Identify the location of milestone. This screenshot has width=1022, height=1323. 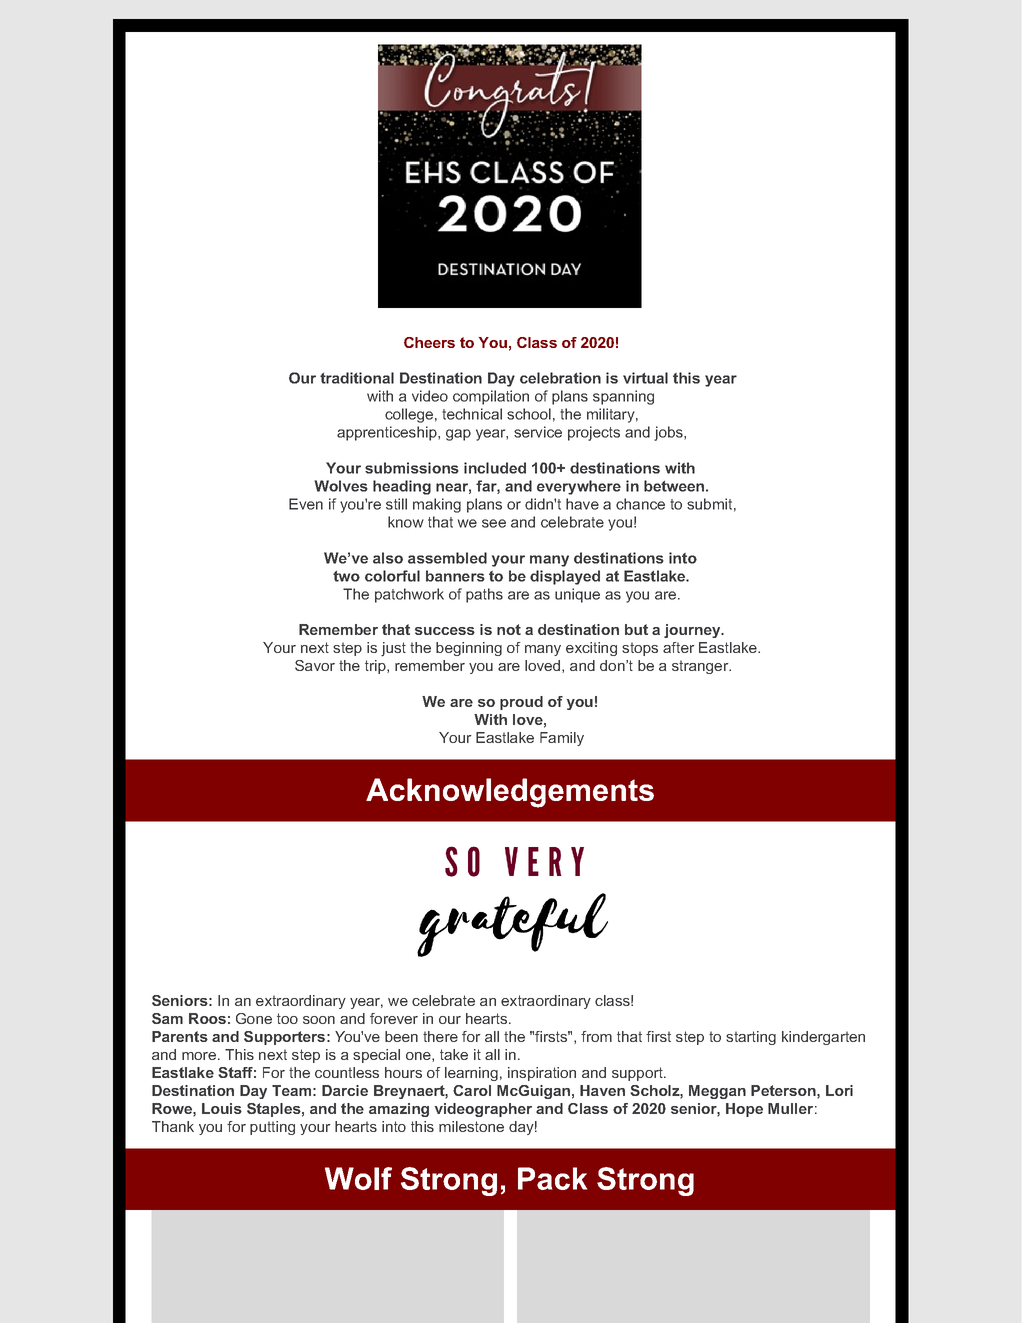
(471, 1126).
